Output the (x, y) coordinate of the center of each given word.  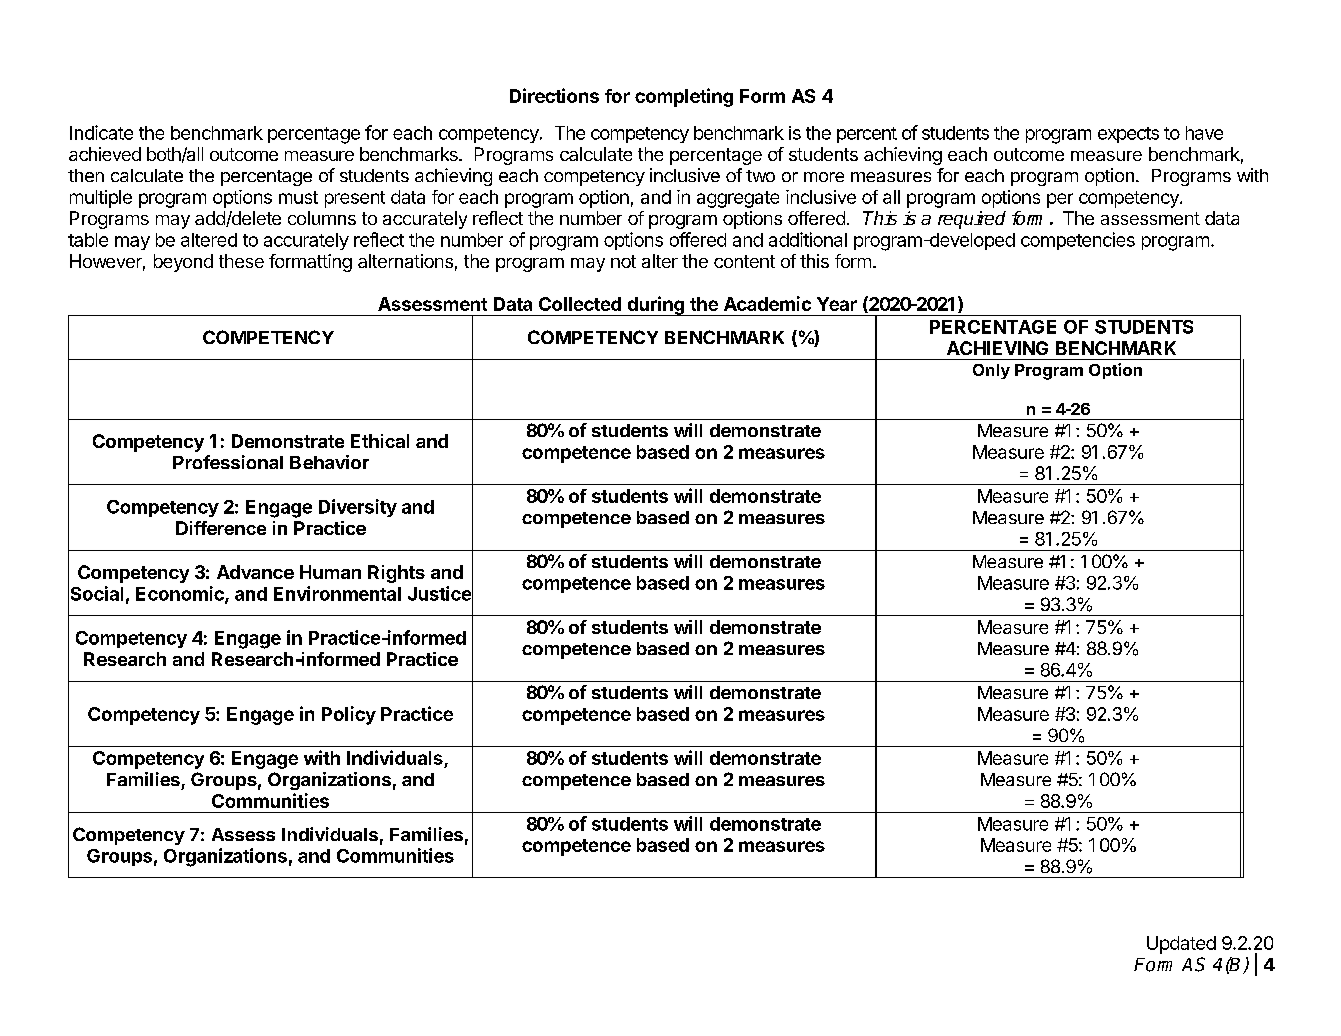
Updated (1181, 945)
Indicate (101, 132)
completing (684, 97)
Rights (396, 574)
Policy (349, 715)
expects (1128, 135)
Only (991, 371)
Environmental (337, 593)
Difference (221, 528)
